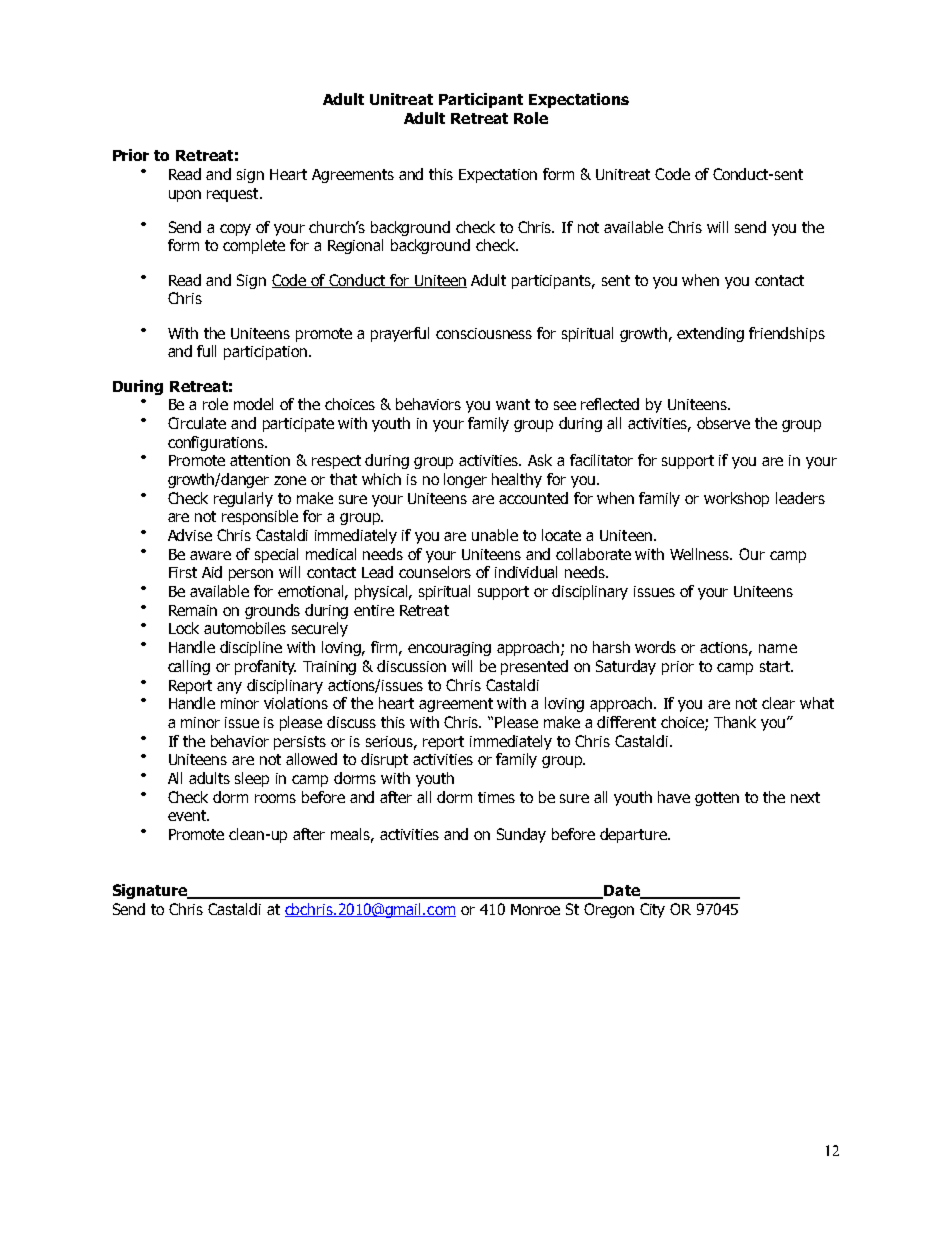 The width and height of the screenshot is (952, 1233). I want to click on special, so click(276, 555).
